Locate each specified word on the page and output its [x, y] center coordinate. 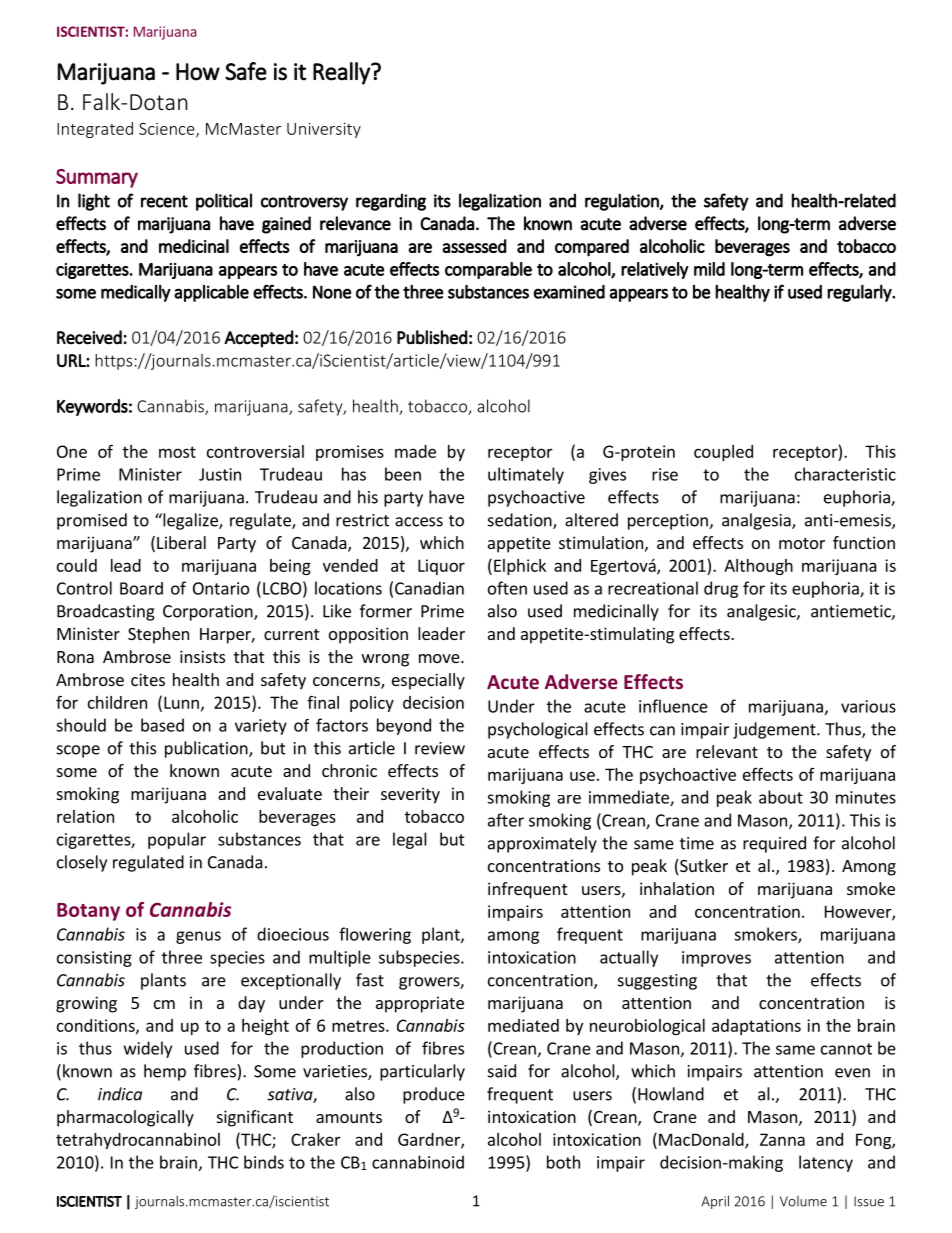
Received [89, 337]
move [440, 658]
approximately [542, 844]
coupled [723, 453]
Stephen [158, 635]
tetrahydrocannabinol [138, 1141]
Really [342, 73]
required [774, 844]
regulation [623, 202]
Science [168, 130]
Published [432, 337]
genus [198, 937]
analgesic [762, 612]
